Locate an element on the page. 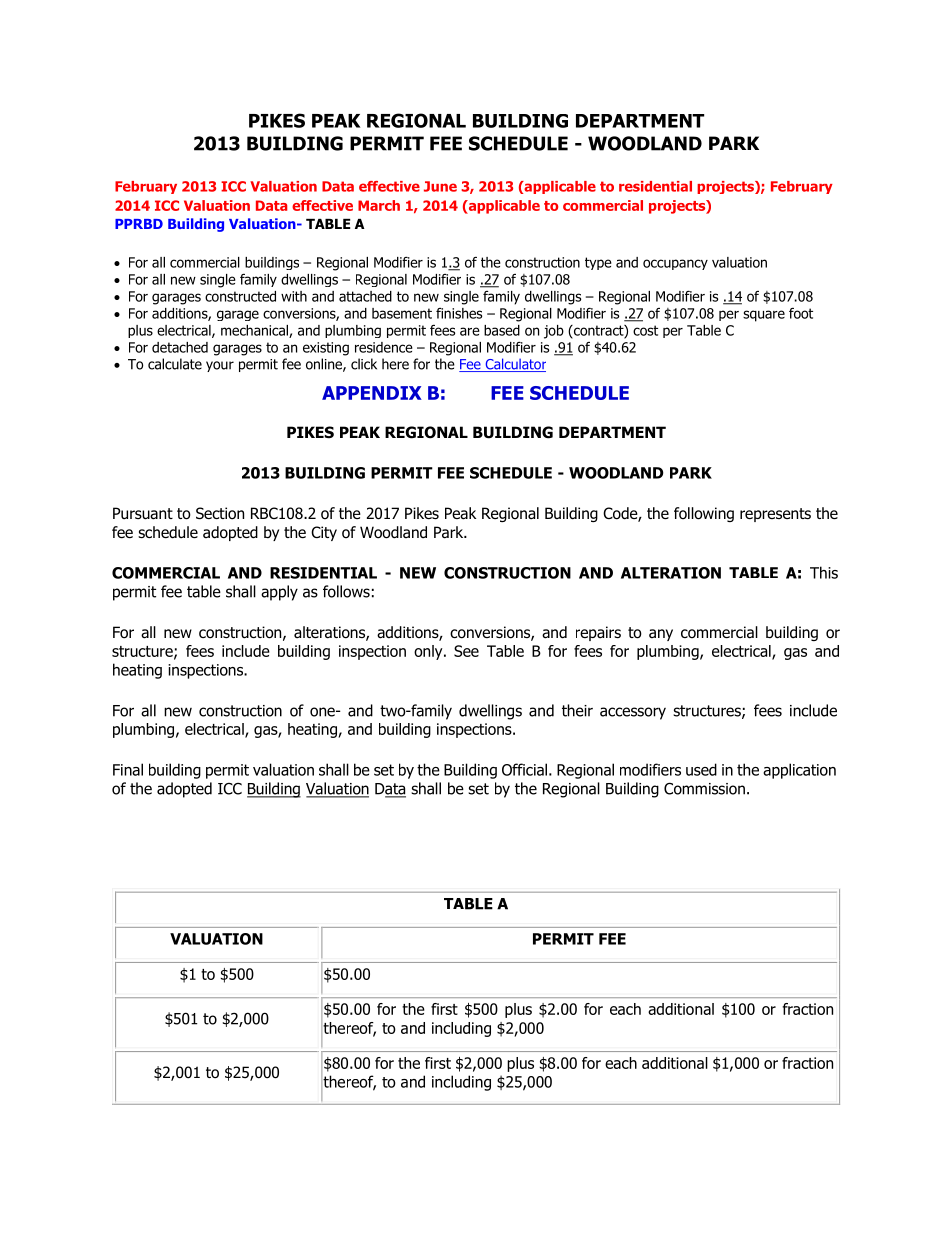 The height and width of the image is (1233, 952). occupancy is located at coordinates (675, 264).
